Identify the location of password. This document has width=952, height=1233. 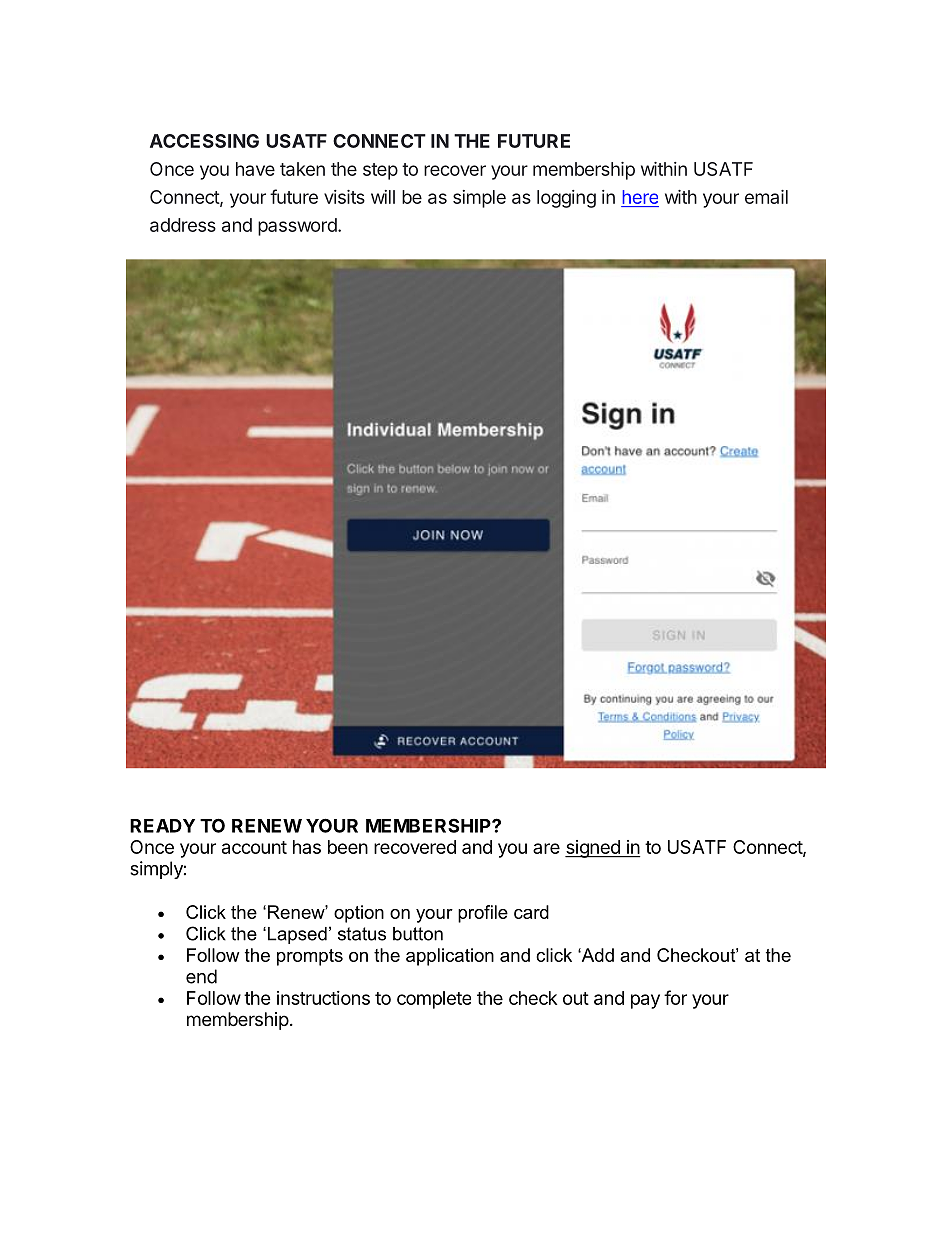
(297, 227).
